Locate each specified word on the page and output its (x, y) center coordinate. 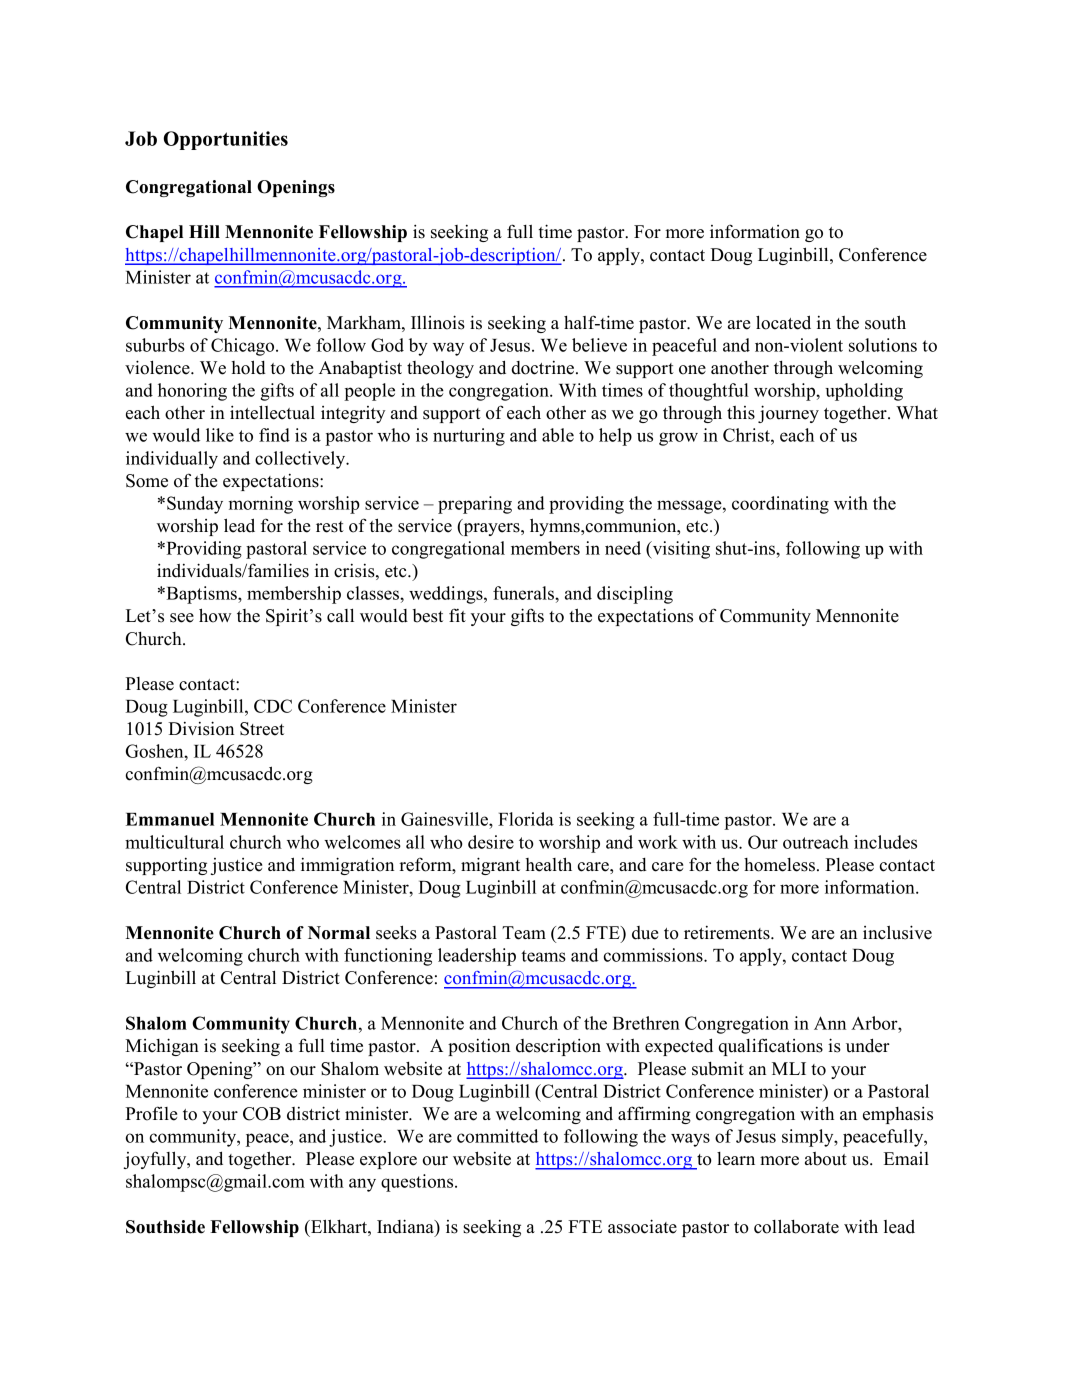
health (548, 864)
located (783, 322)
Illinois (438, 322)
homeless (779, 865)
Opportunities (225, 140)
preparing (475, 505)
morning (261, 505)
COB (262, 1114)
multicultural (174, 842)
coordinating (780, 505)
